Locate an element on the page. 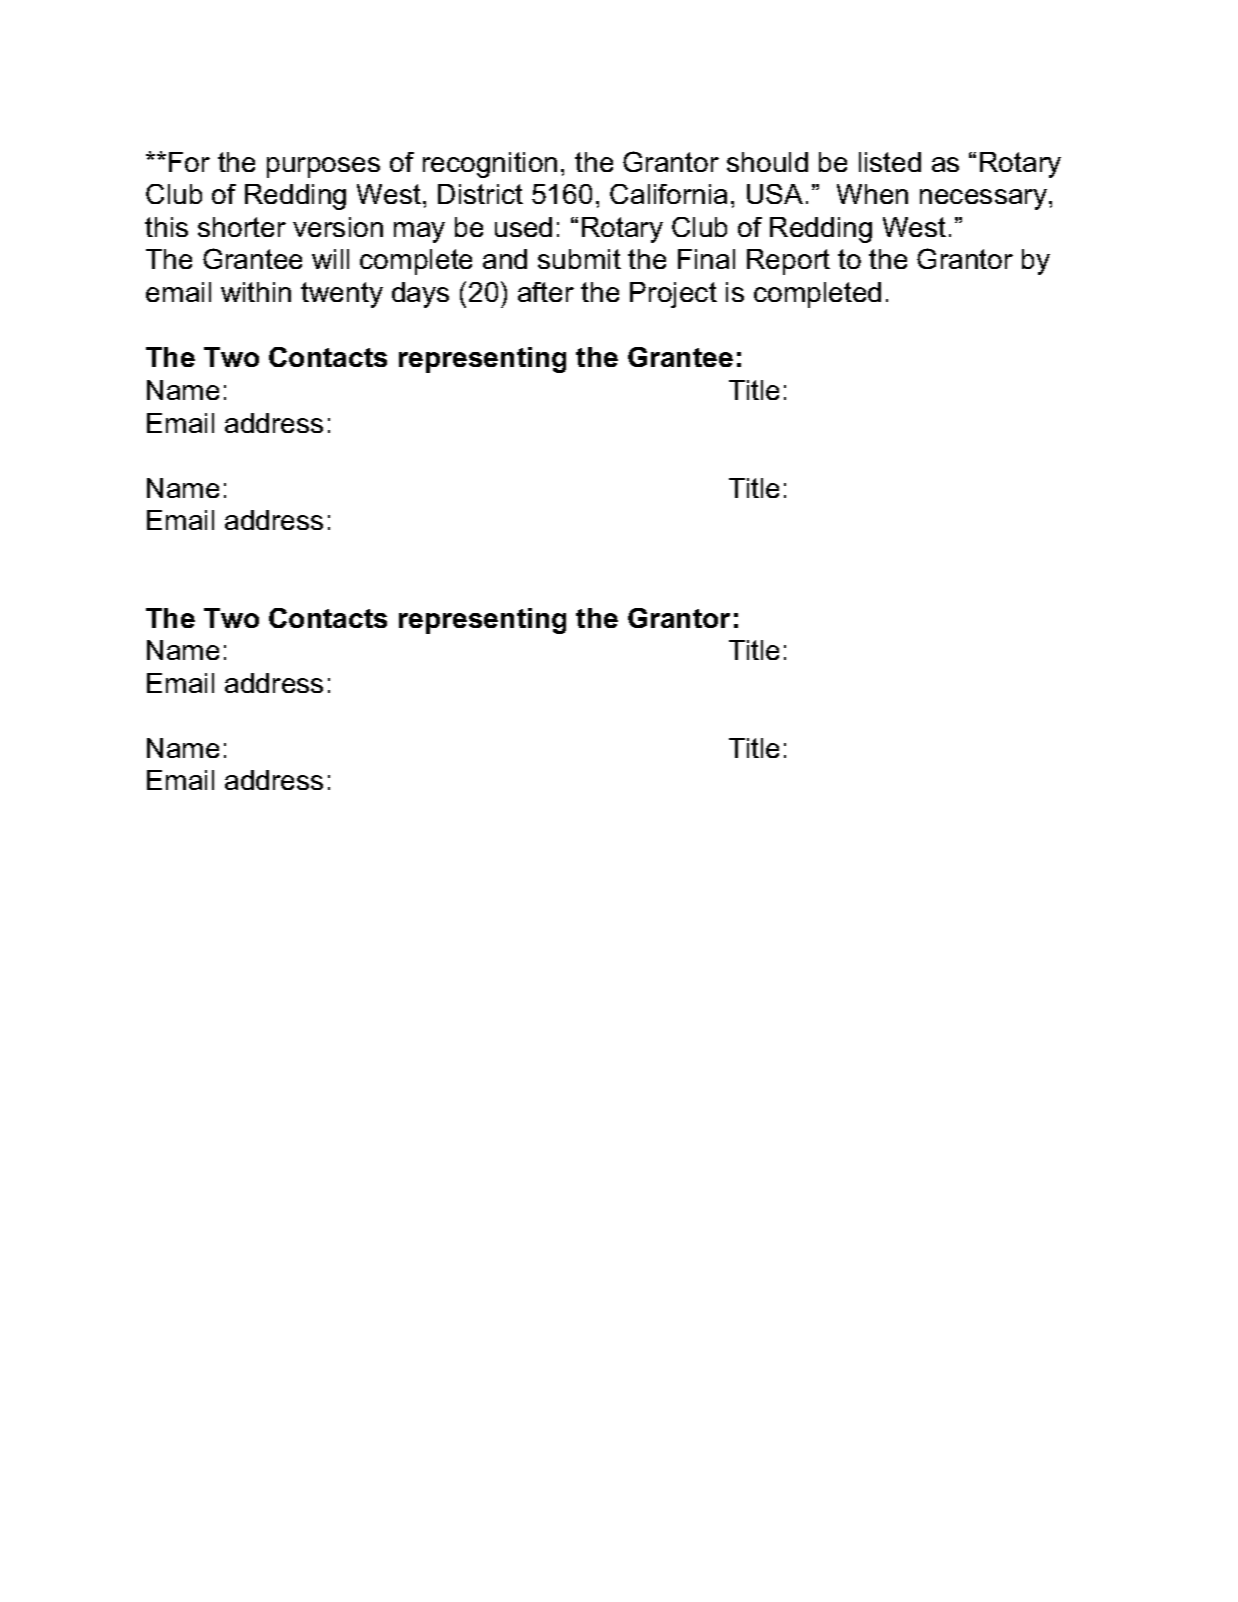 Image resolution: width=1238 pixels, height=1602 pixels. necessary is located at coordinates (985, 199).
